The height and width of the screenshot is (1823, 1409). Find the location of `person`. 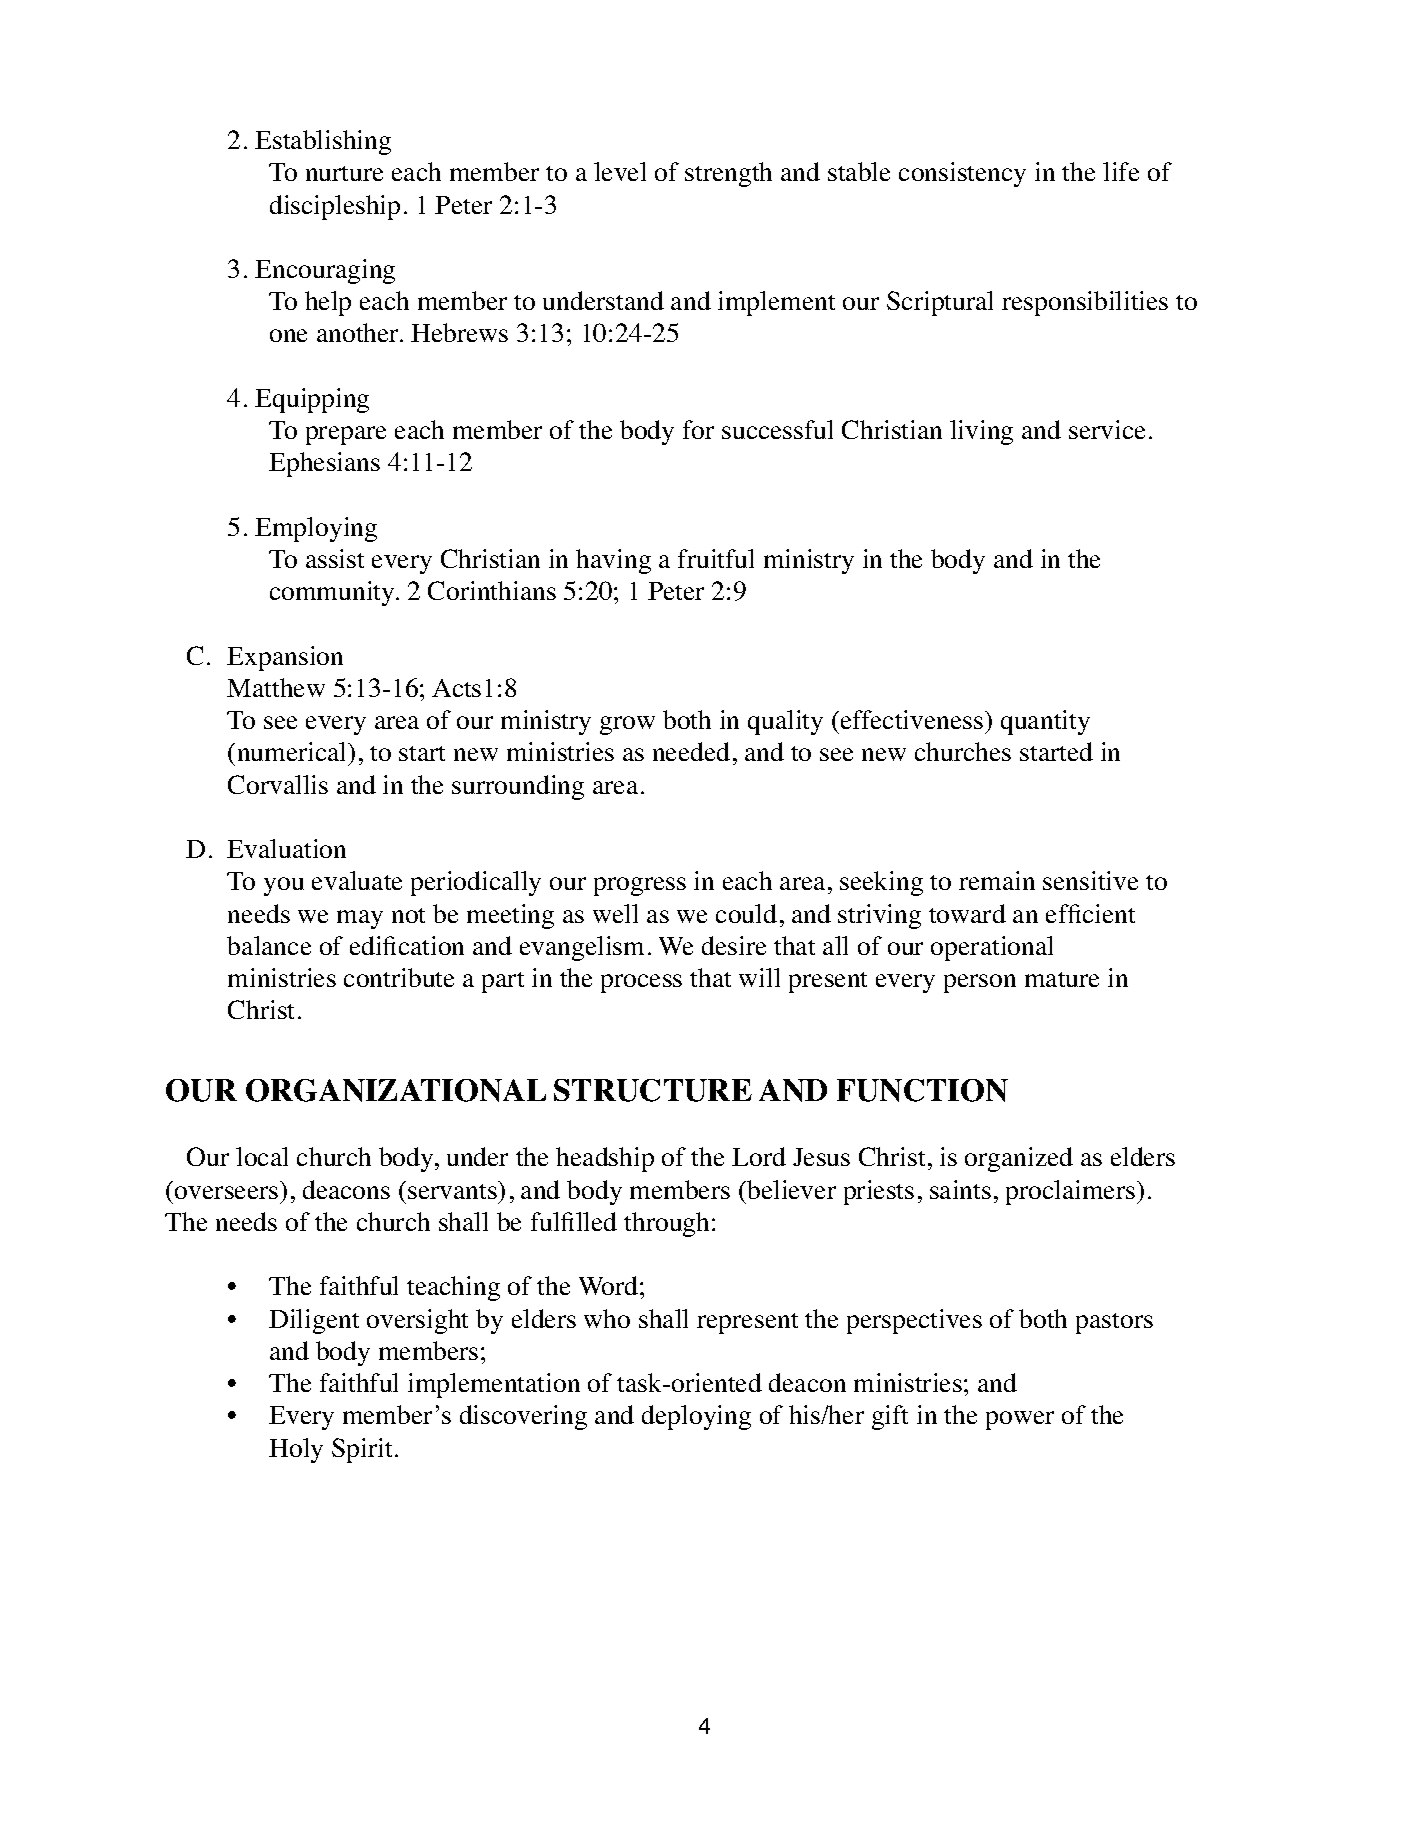

person is located at coordinates (980, 983).
